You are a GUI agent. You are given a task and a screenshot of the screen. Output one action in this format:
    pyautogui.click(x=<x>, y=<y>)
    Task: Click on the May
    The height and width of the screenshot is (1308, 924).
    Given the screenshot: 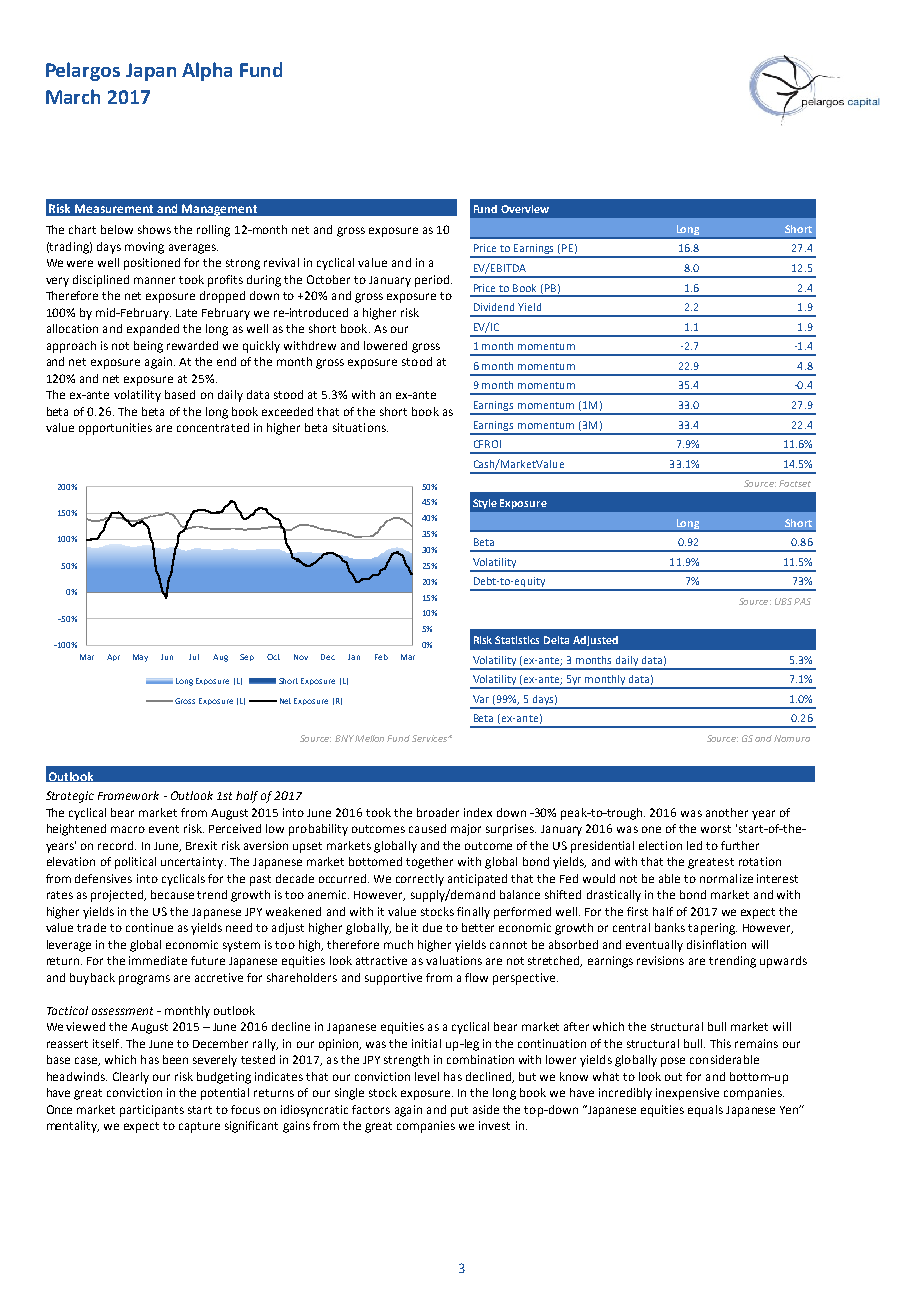 What is the action you would take?
    pyautogui.click(x=140, y=658)
